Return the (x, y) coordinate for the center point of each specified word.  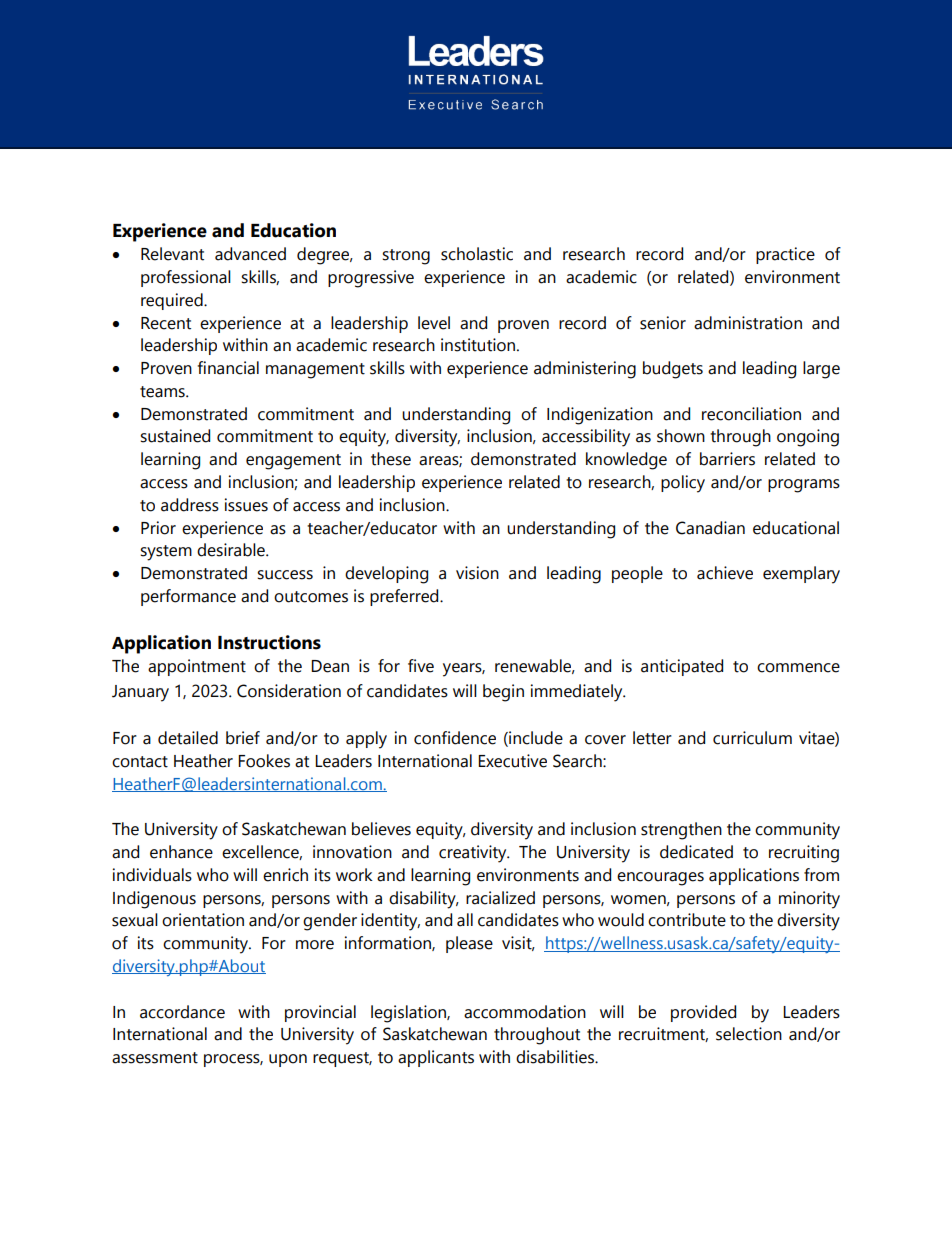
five (421, 666)
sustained (175, 436)
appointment (197, 667)
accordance (182, 1012)
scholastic (477, 254)
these (391, 459)
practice (785, 255)
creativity (474, 854)
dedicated (696, 852)
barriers (727, 459)
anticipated (682, 667)
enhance (181, 852)
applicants (436, 1058)
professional (186, 278)
